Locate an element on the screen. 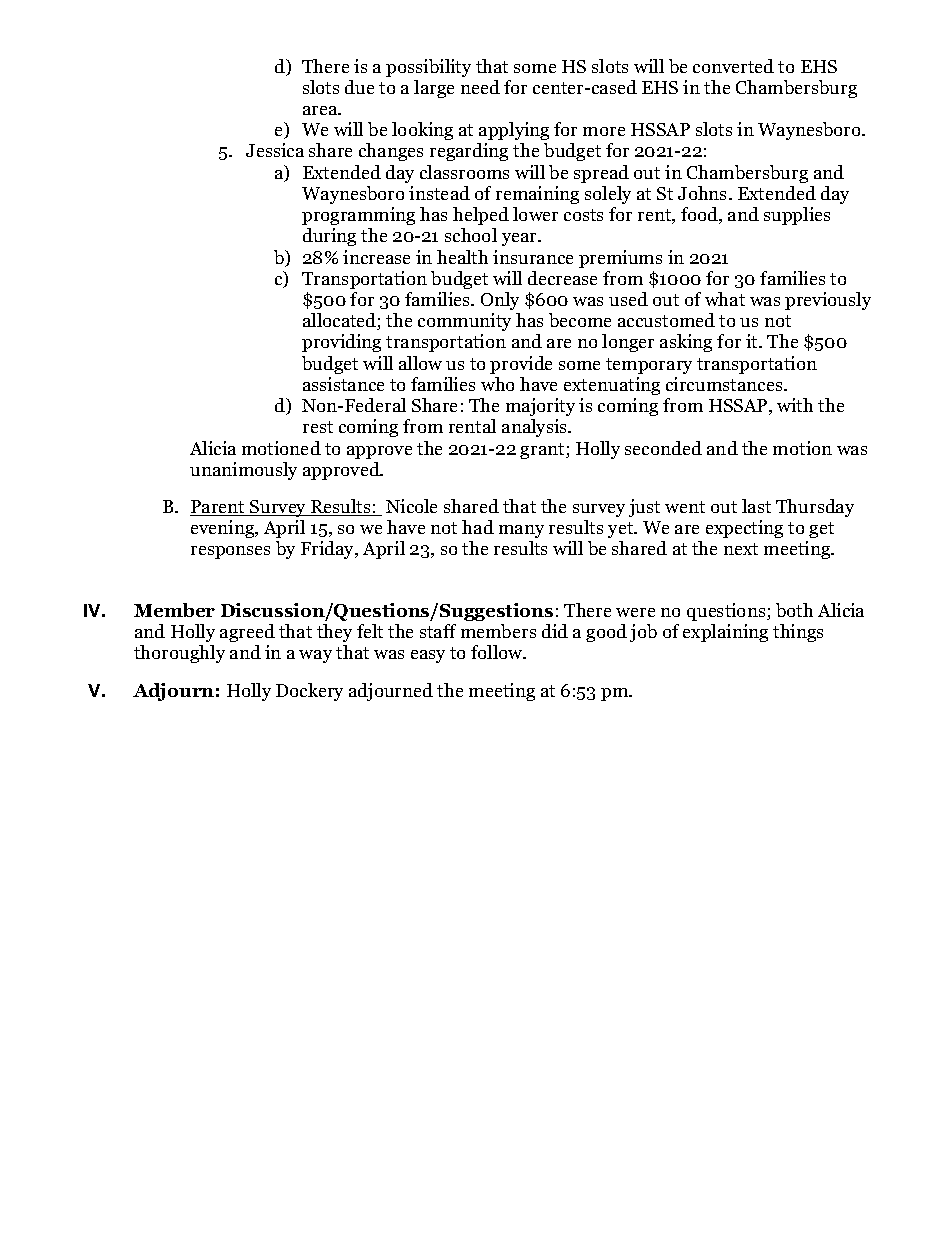 The height and width of the screenshot is (1233, 952). follow is located at coordinates (498, 652).
